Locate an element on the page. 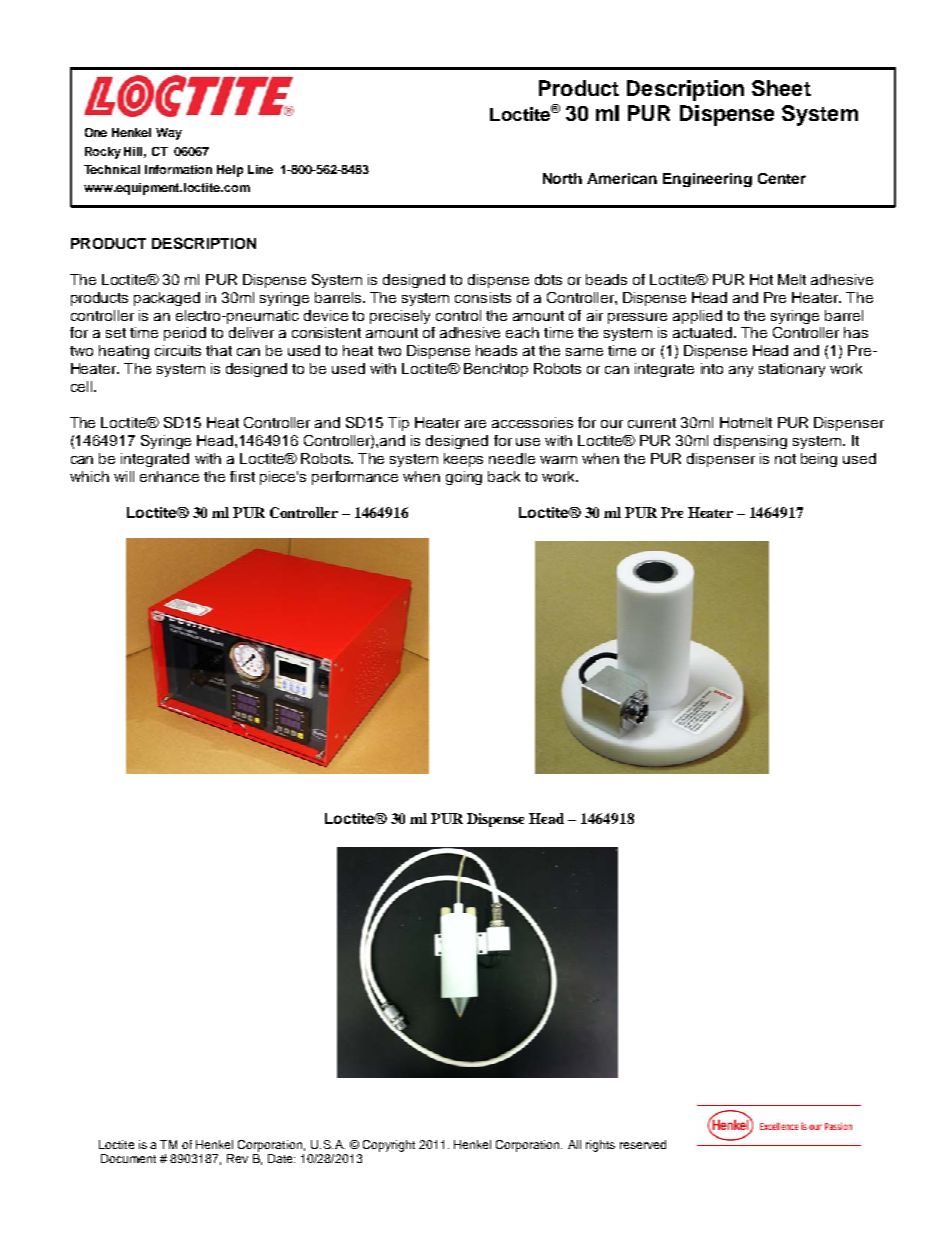  North is located at coordinates (562, 178).
